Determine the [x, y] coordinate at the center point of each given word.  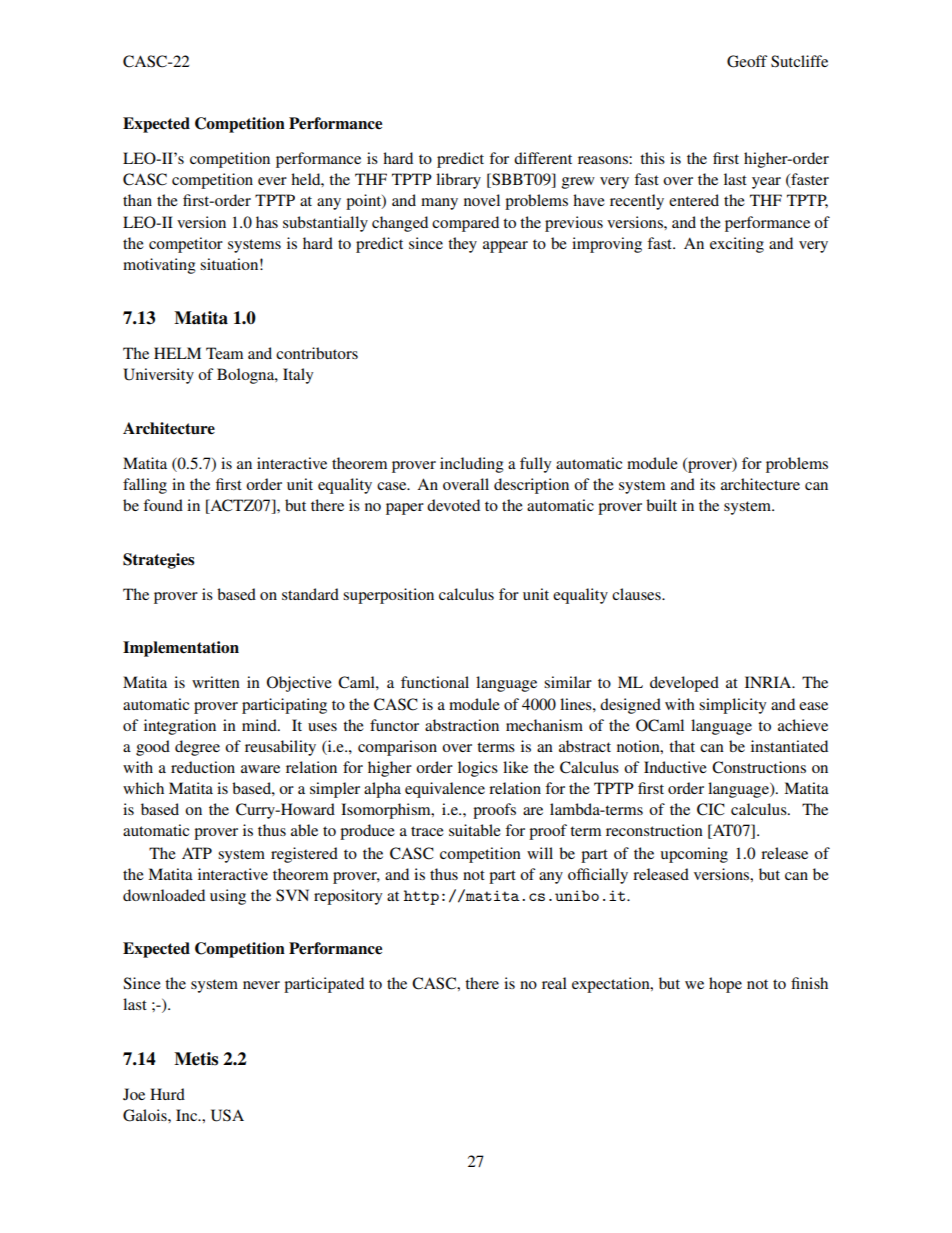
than [137, 200]
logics [478, 769]
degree [197, 748]
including [472, 465]
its [707, 484]
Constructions [759, 767]
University [158, 376]
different [543, 158]
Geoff [747, 61]
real [554, 983]
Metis [196, 1059]
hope [725, 985]
